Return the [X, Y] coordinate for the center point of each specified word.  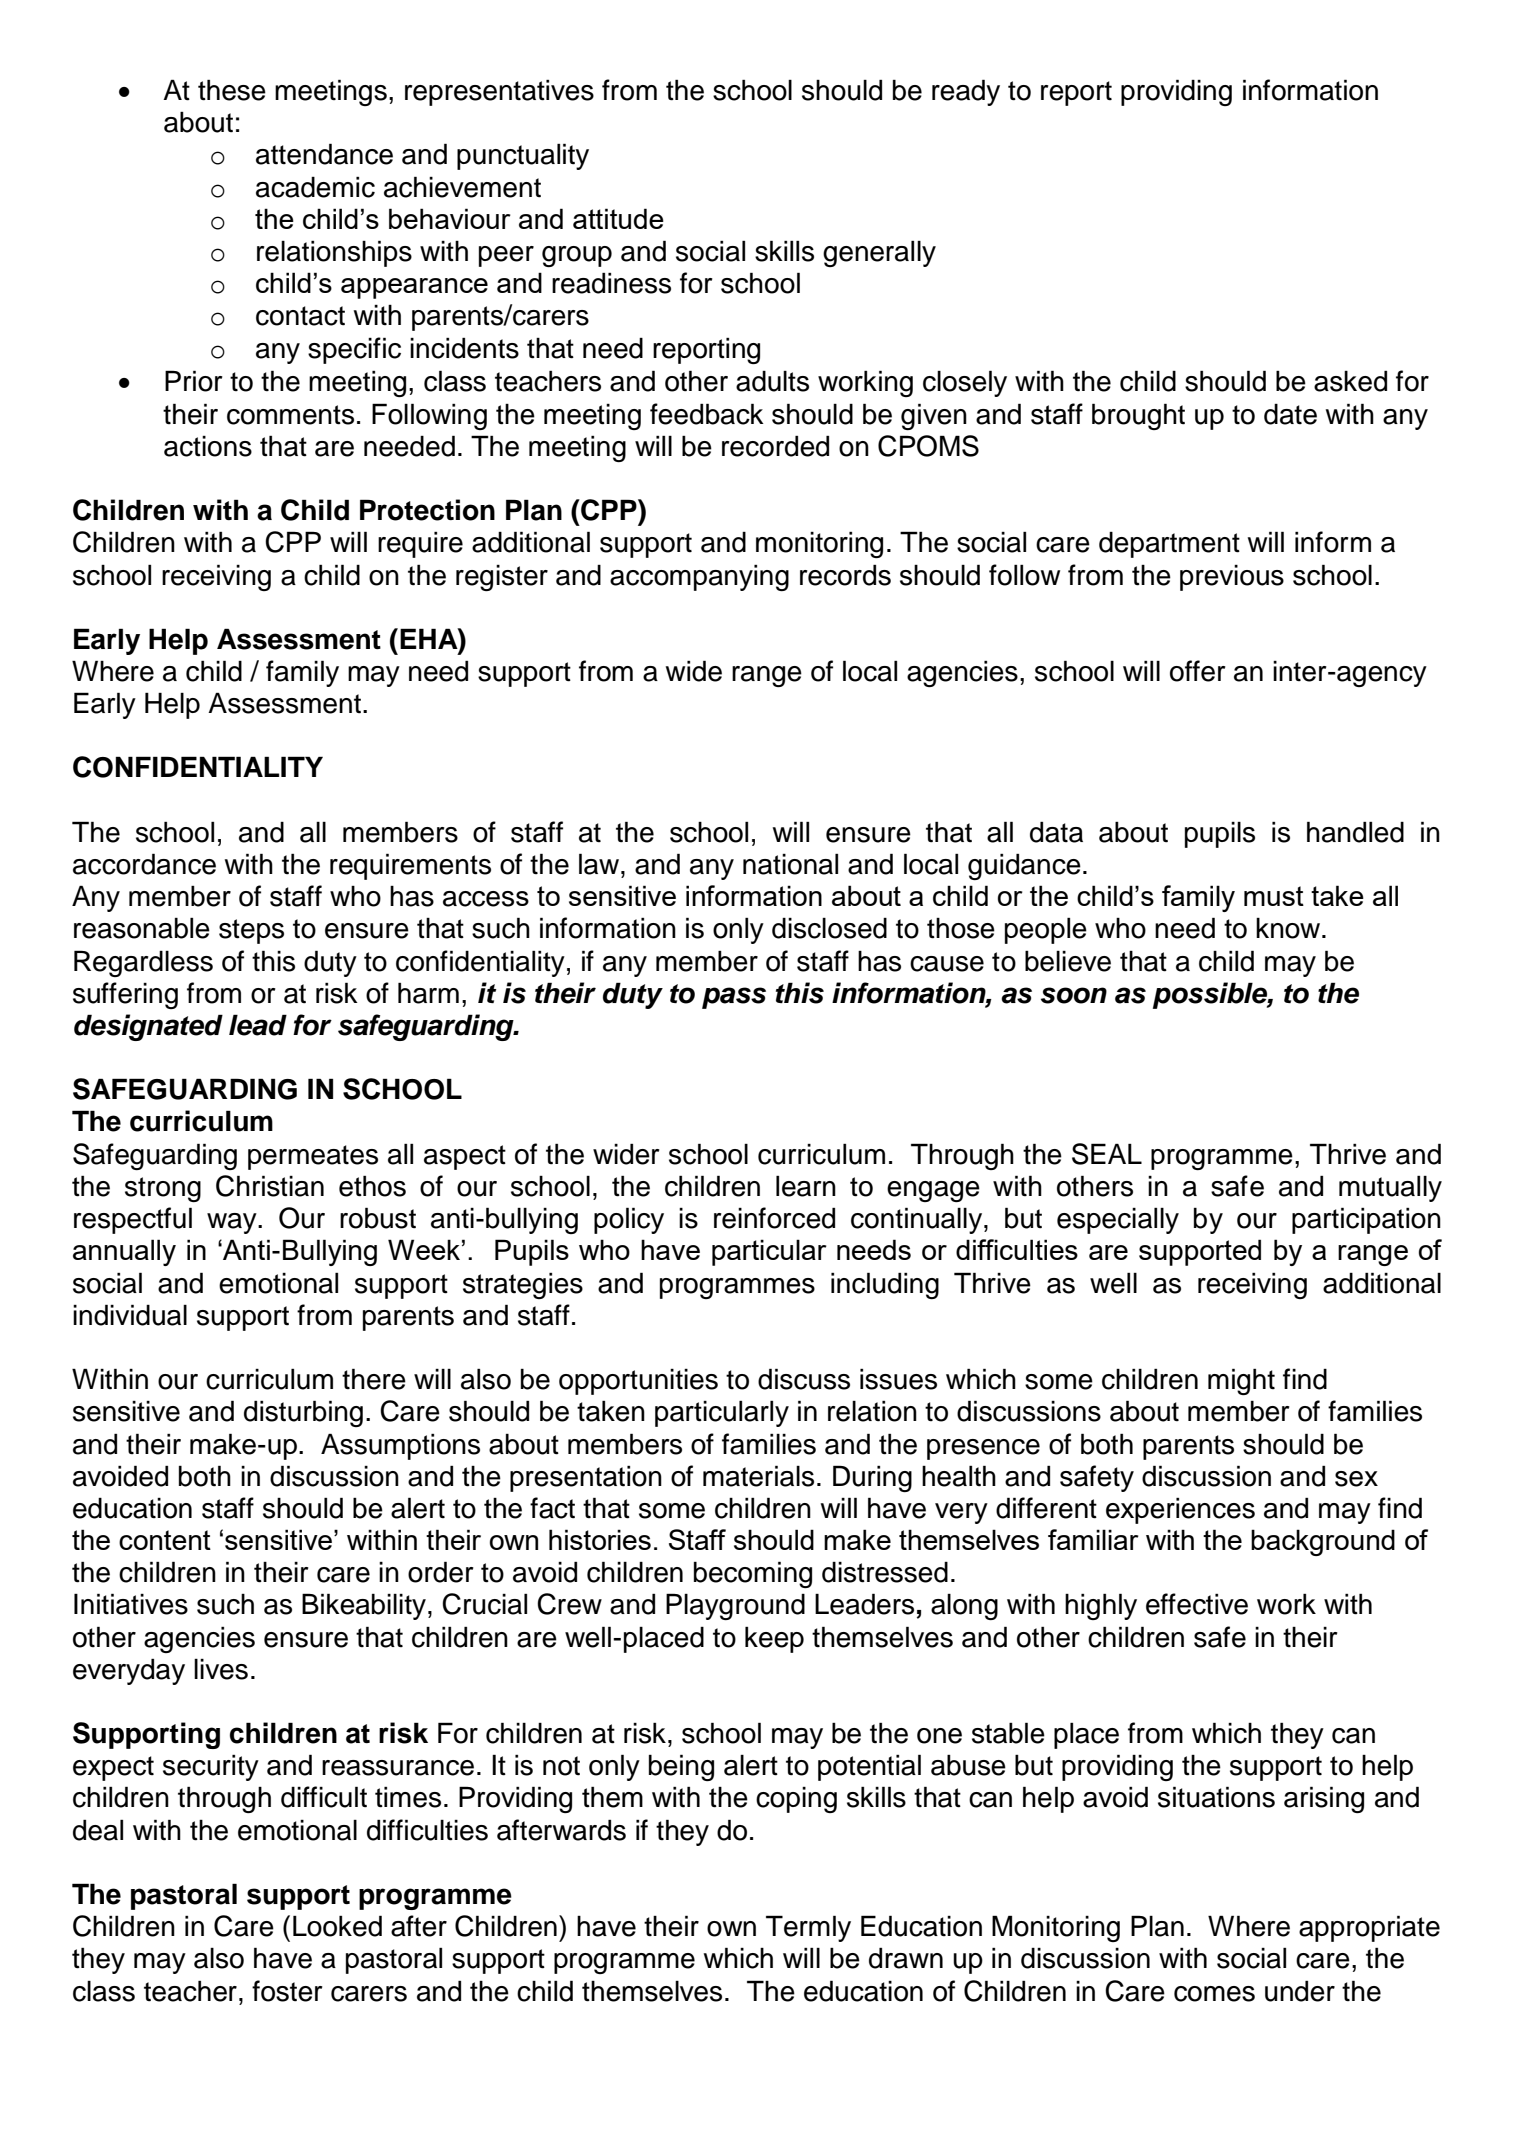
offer [1198, 671]
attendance [324, 154]
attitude [618, 218]
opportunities [638, 1381]
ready [966, 92]
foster [287, 1991]
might [1241, 1381]
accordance [144, 864]
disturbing [303, 1413]
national [790, 864]
